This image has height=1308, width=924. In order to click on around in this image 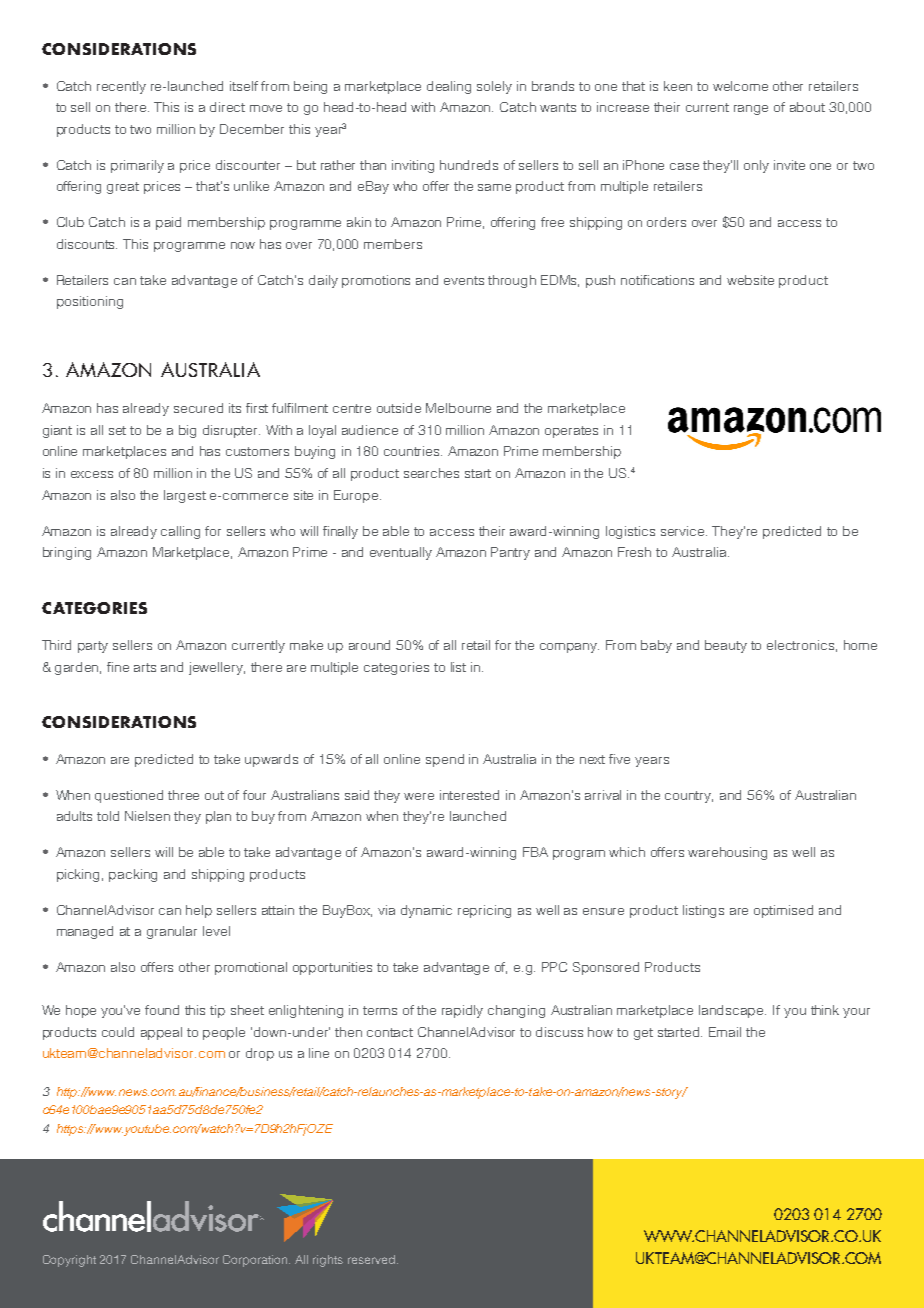, I will do `click(369, 645)`.
